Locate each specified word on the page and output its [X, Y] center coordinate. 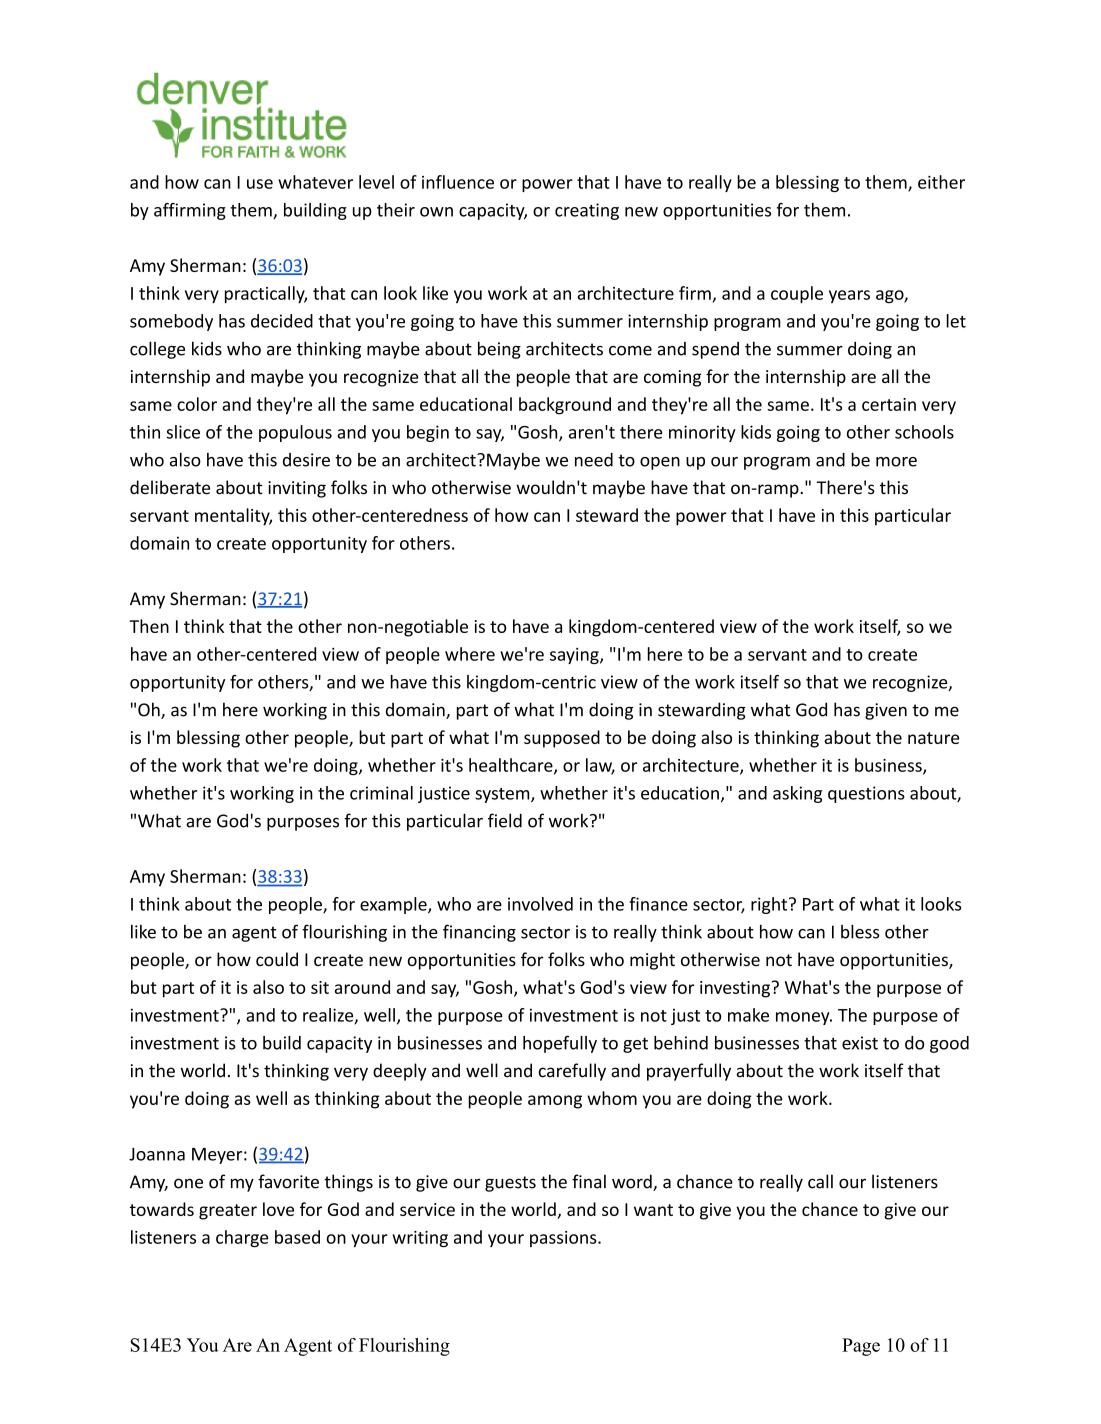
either [941, 182]
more [896, 462]
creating [587, 211]
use [260, 184]
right [770, 905]
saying [575, 656]
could [277, 959]
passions [564, 1239]
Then [149, 626]
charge [242, 1238]
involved [540, 904]
